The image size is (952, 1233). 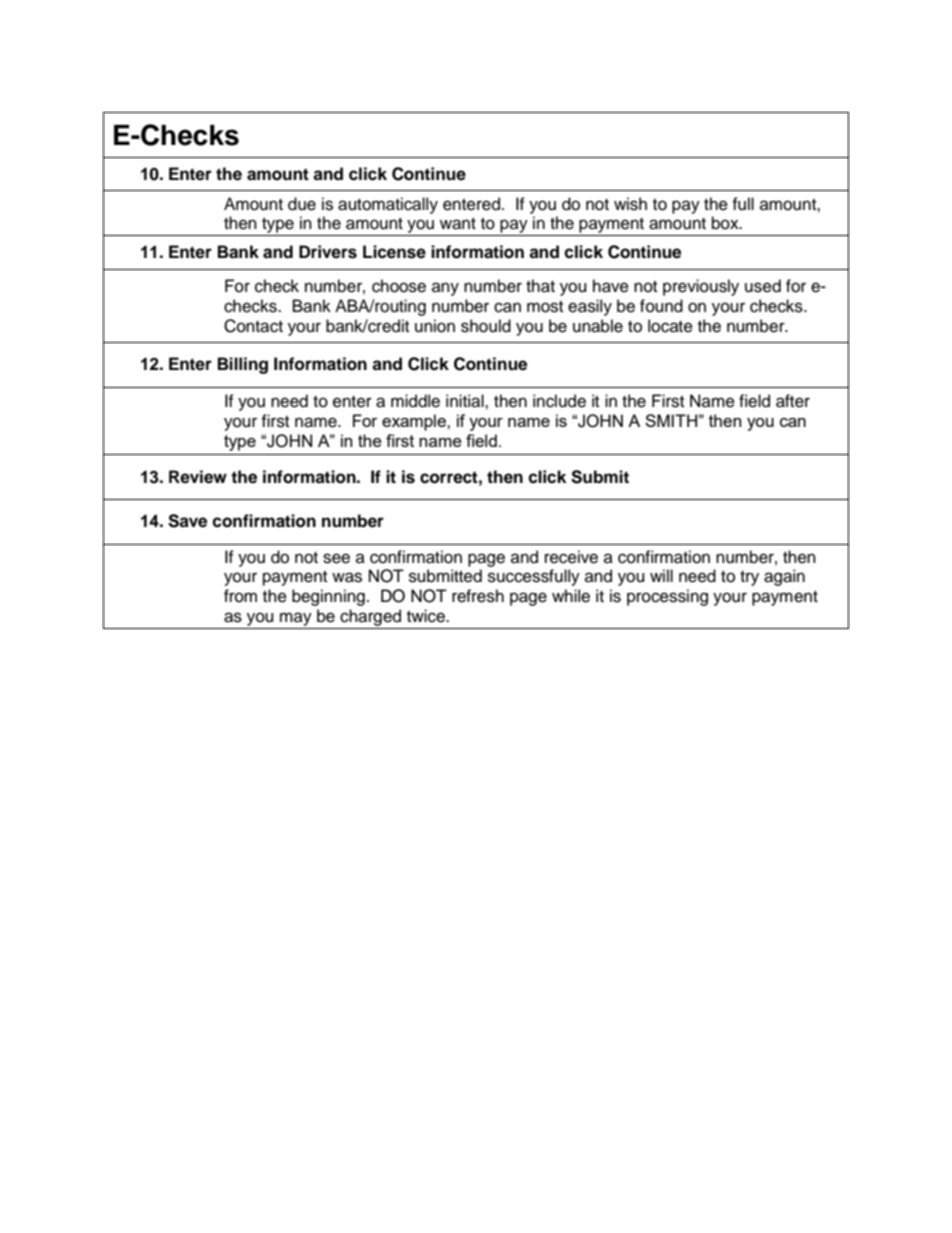 What do you see at coordinates (240, 596) in the document?
I see `from` at bounding box center [240, 596].
